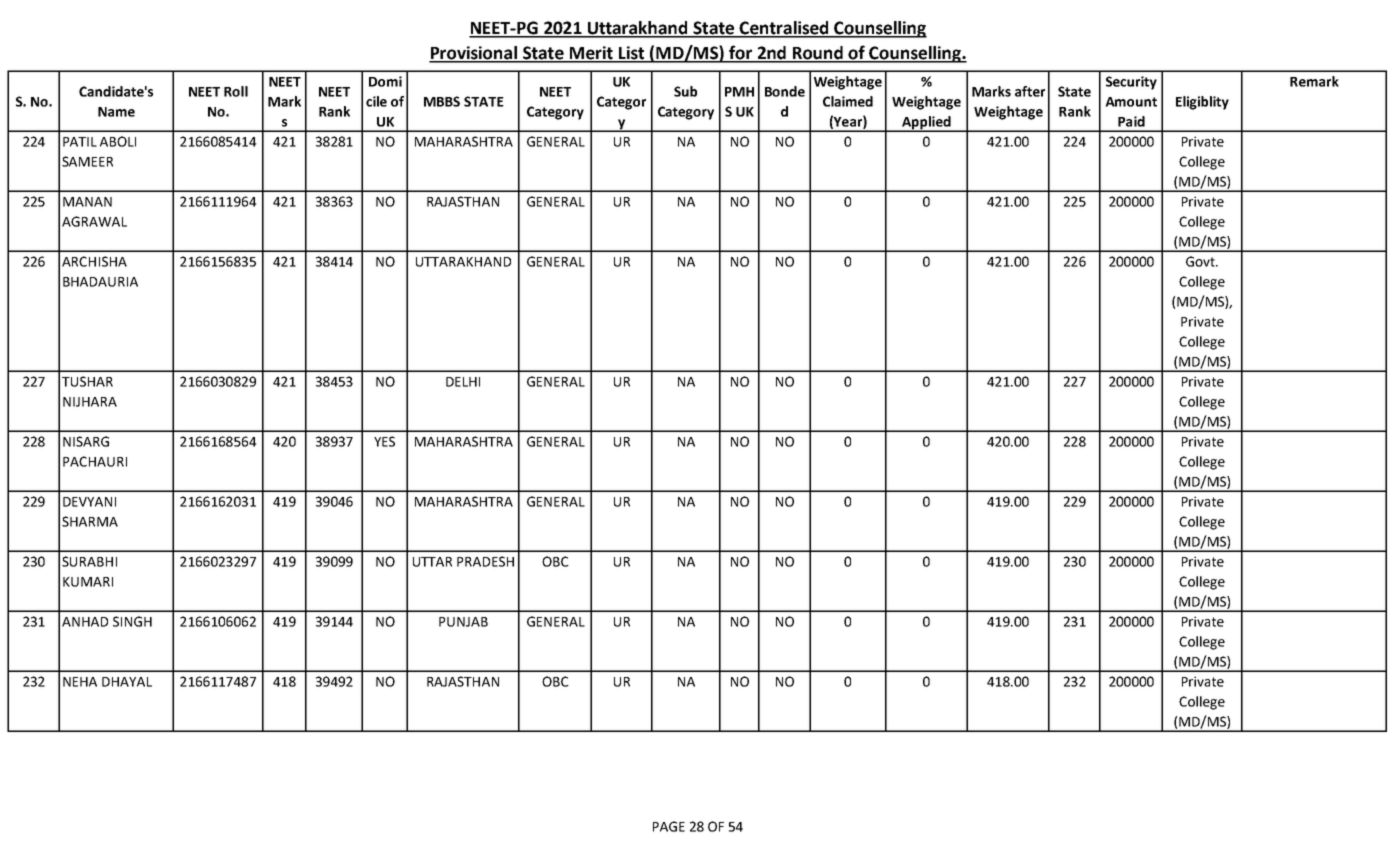 Image resolution: width=1400 pixels, height=850 pixels. Describe the element at coordinates (685, 91) in the screenshot. I see `Sub` at that location.
